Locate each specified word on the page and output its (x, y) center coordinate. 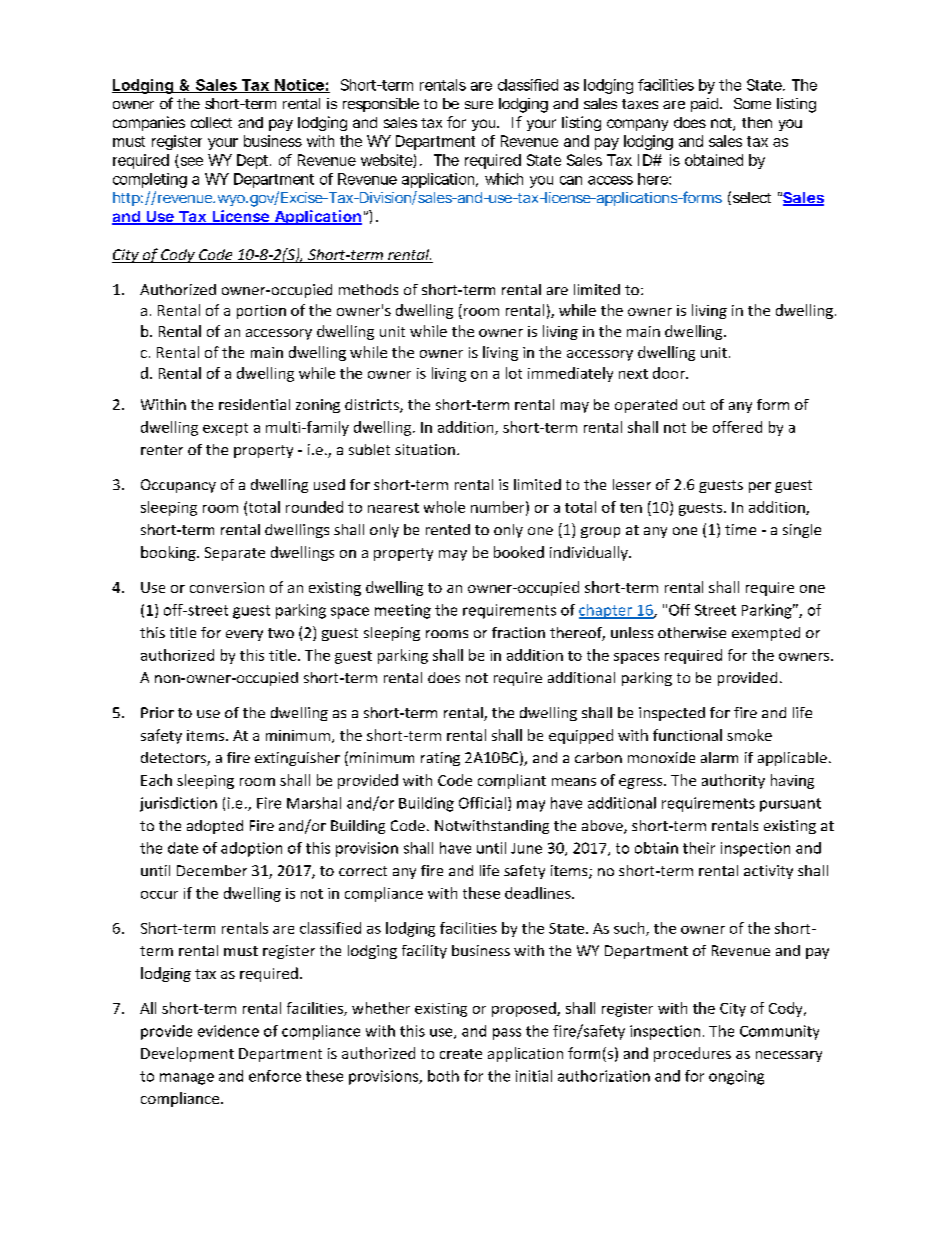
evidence (228, 1031)
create (461, 1054)
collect (211, 122)
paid (704, 105)
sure (479, 105)
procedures (692, 1054)
